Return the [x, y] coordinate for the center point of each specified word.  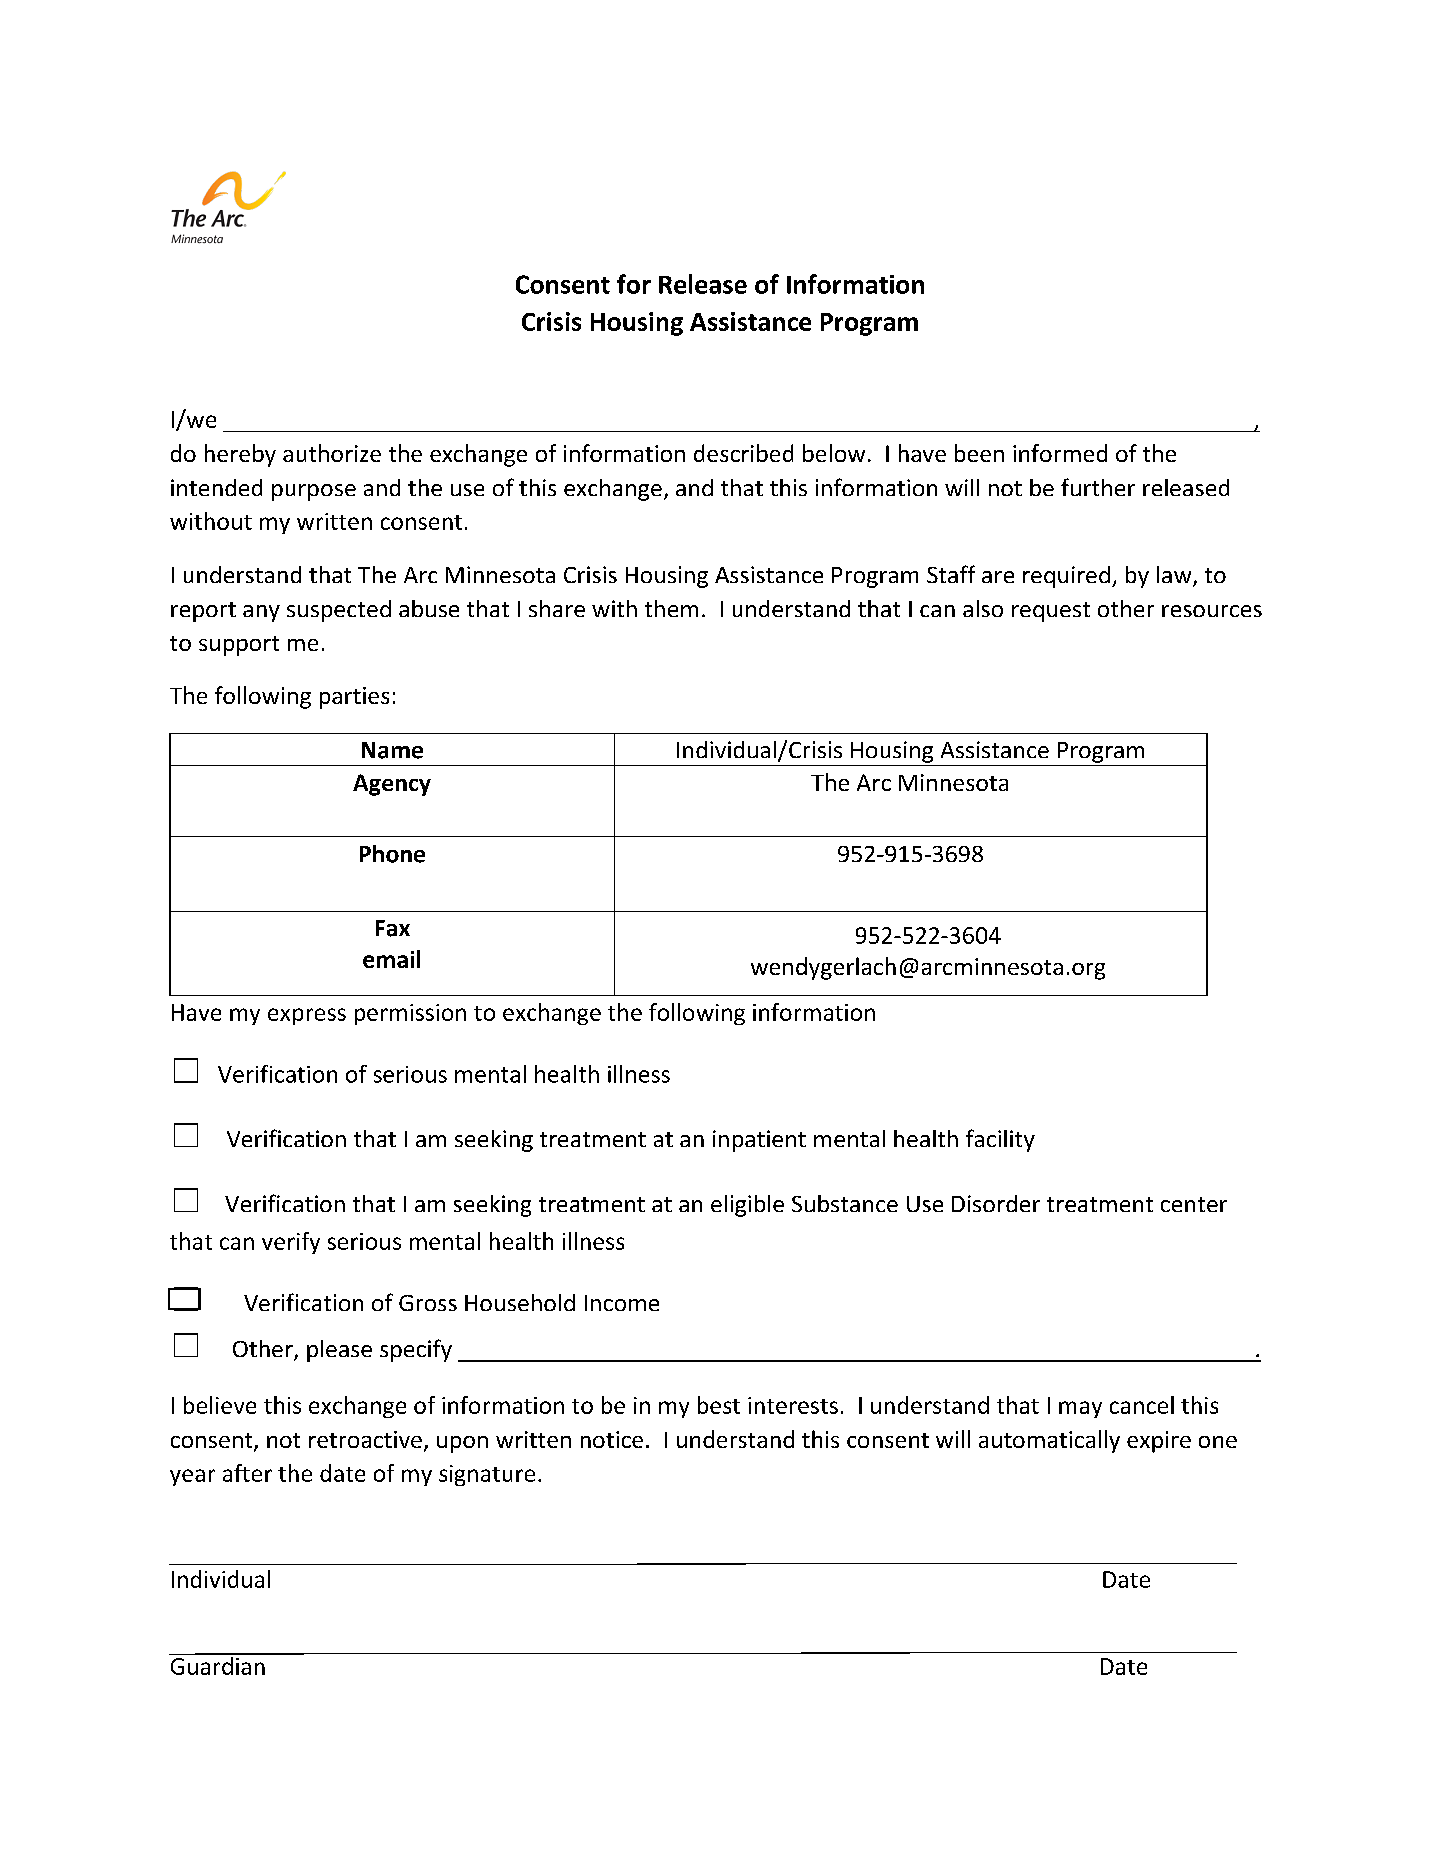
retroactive [365, 1439]
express [307, 1016]
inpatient [759, 1141]
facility [1000, 1140]
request [1051, 612]
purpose [314, 492]
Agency [392, 785]
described [743, 453]
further [1098, 487]
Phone [392, 854]
